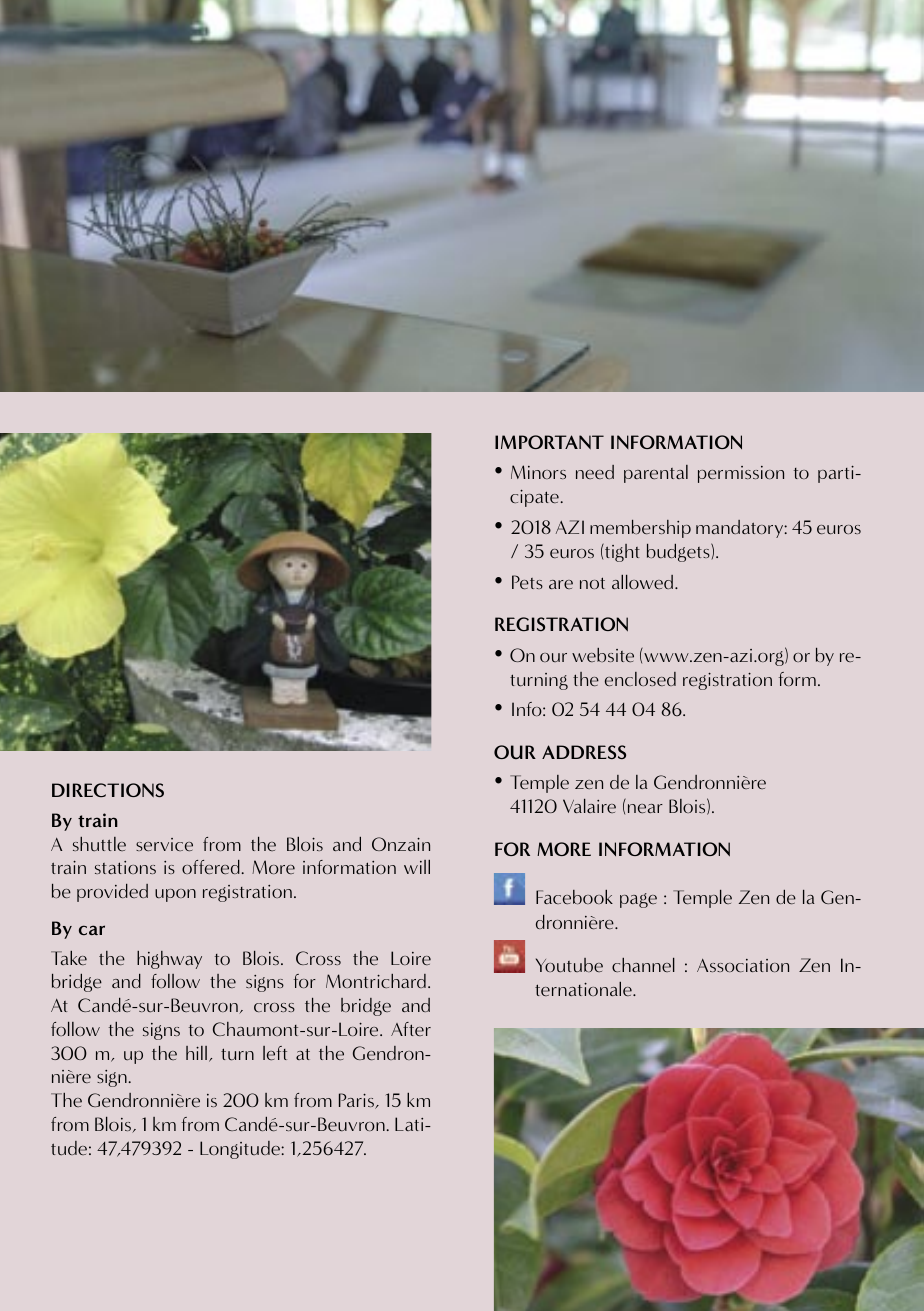  What do you see at coordinates (656, 474) in the image?
I see `parental` at bounding box center [656, 474].
